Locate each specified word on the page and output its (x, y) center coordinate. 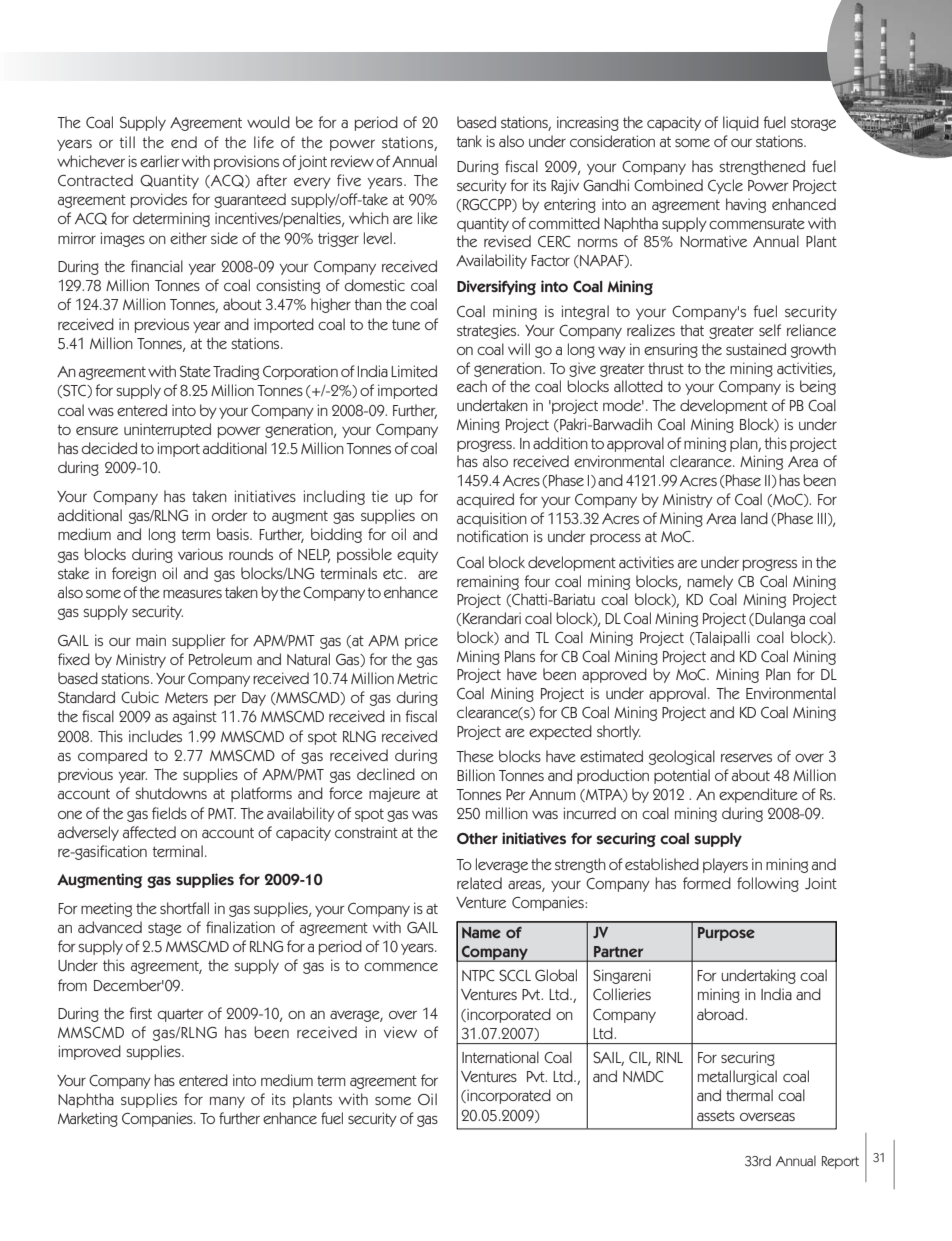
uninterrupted (167, 430)
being (818, 387)
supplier (198, 641)
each (472, 386)
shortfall (184, 908)
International (500, 1057)
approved (614, 675)
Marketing (88, 1119)
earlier (159, 161)
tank (469, 141)
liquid (741, 123)
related (479, 883)
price (421, 642)
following (768, 884)
